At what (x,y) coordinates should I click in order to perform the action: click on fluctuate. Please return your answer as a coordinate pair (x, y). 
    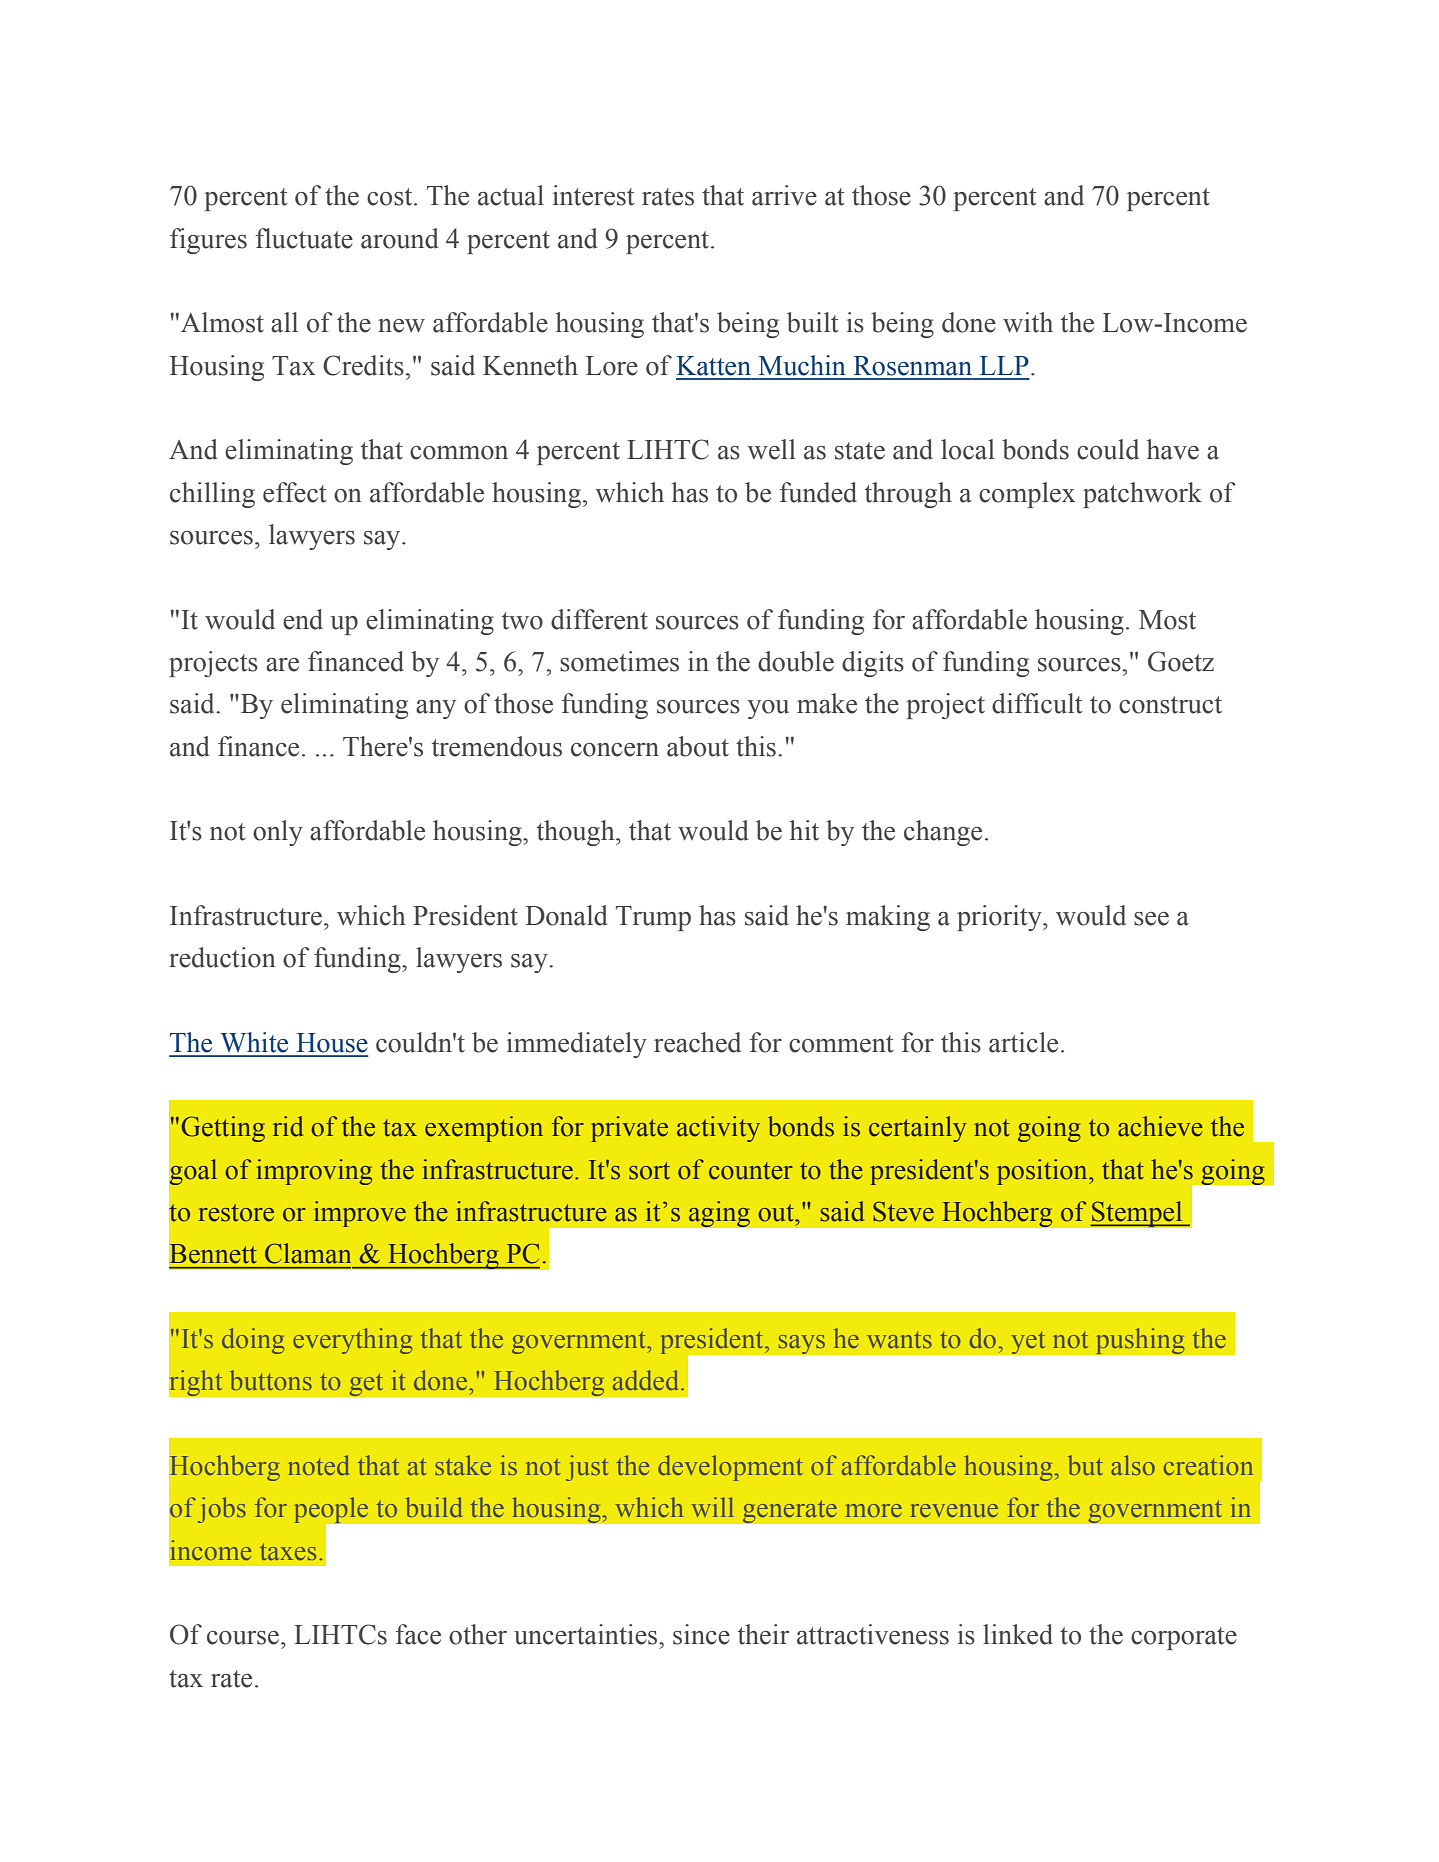
    Looking at the image, I should click on (304, 238).
